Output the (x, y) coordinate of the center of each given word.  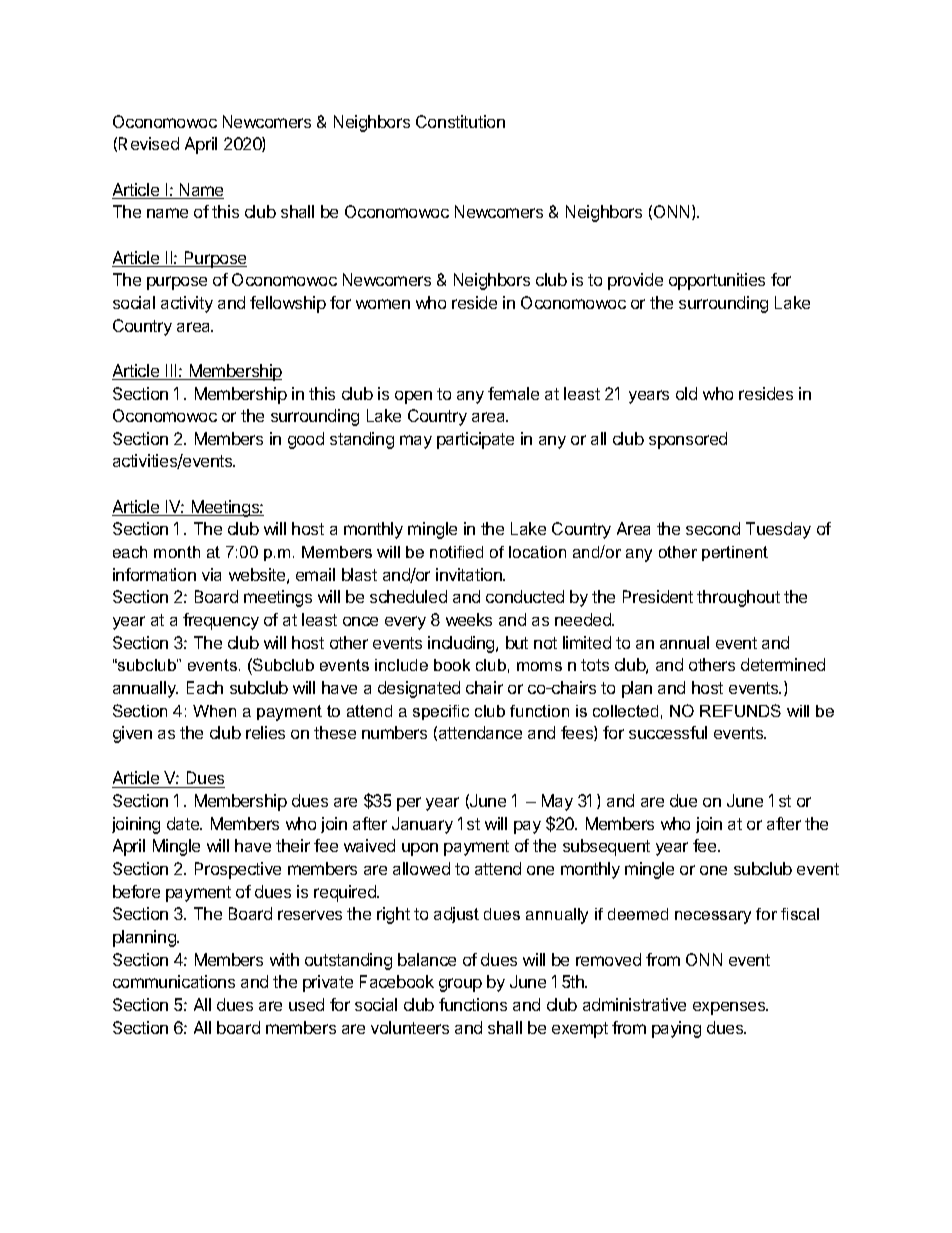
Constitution (460, 121)
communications (174, 981)
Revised (149, 143)
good (306, 440)
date (184, 823)
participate (475, 440)
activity (187, 304)
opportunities (717, 281)
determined (783, 664)
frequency (221, 621)
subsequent (606, 847)
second (713, 528)
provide (635, 281)
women (383, 304)
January (422, 825)
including (462, 644)
